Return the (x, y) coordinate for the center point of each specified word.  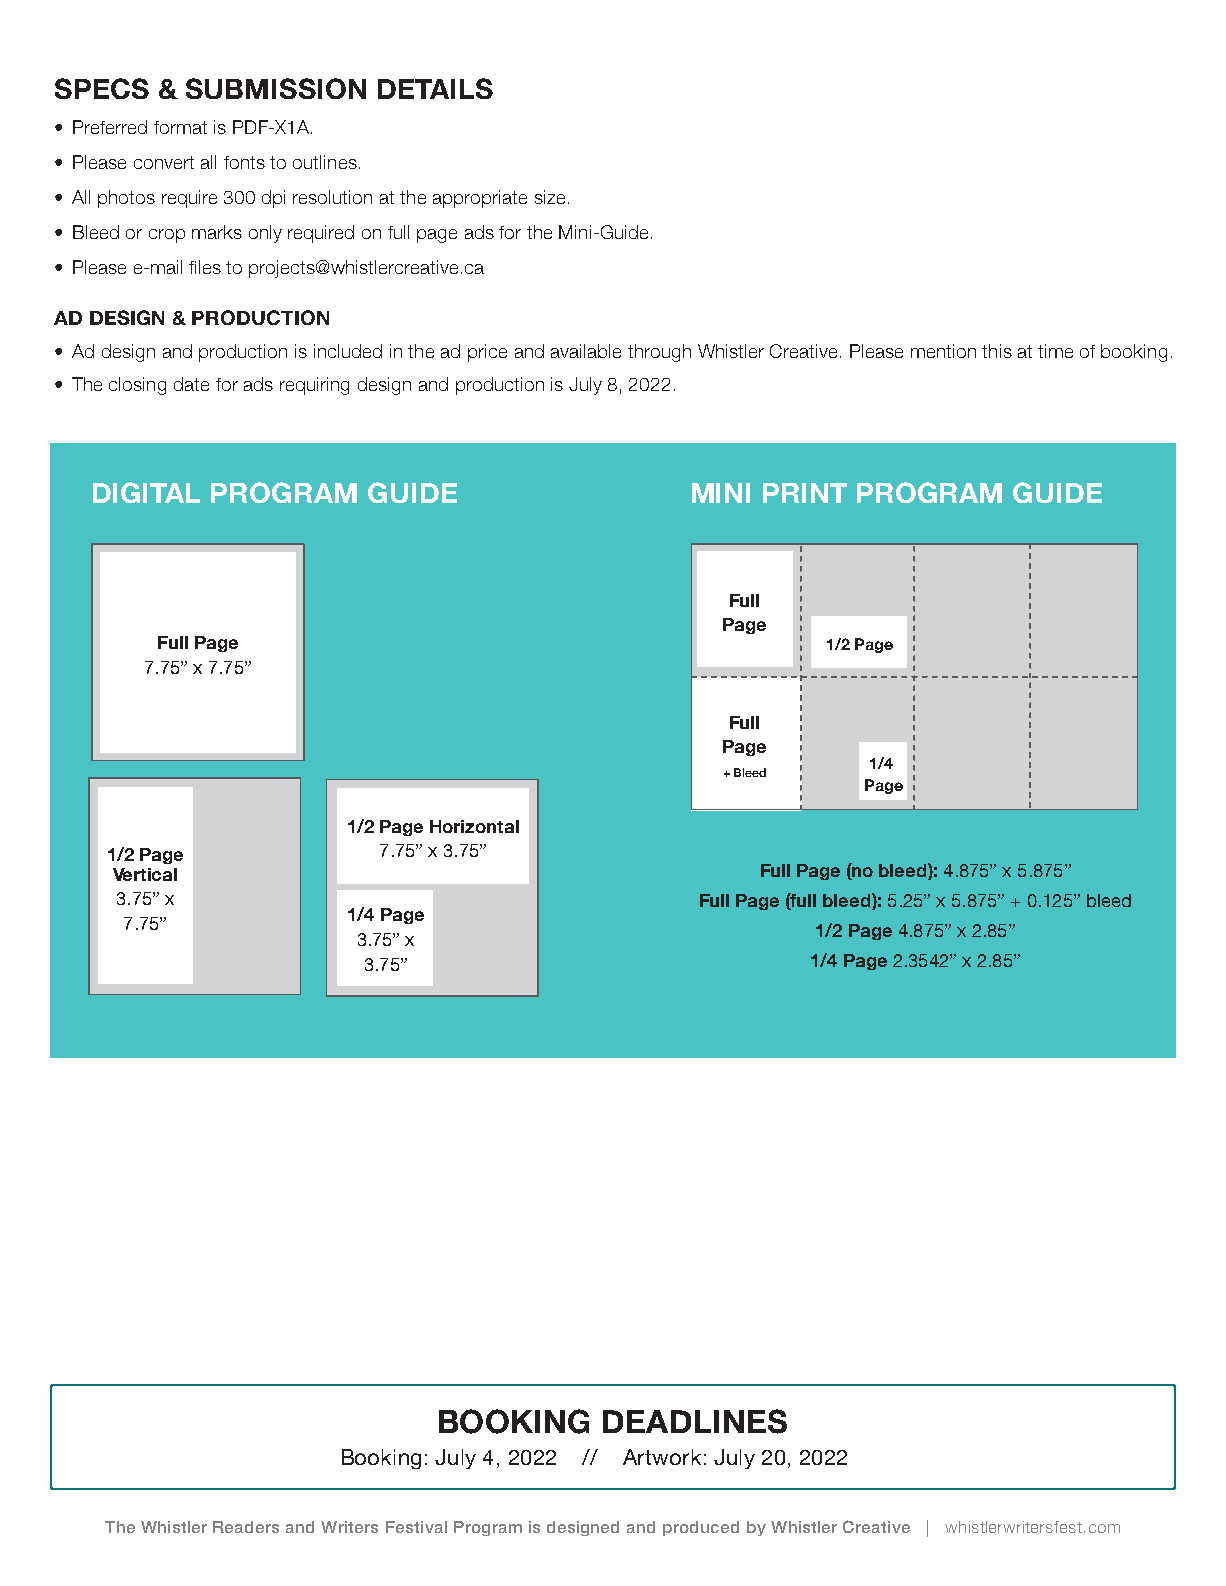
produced (701, 1528)
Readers (246, 1527)
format (180, 127)
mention (943, 351)
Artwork (662, 1457)
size (550, 197)
